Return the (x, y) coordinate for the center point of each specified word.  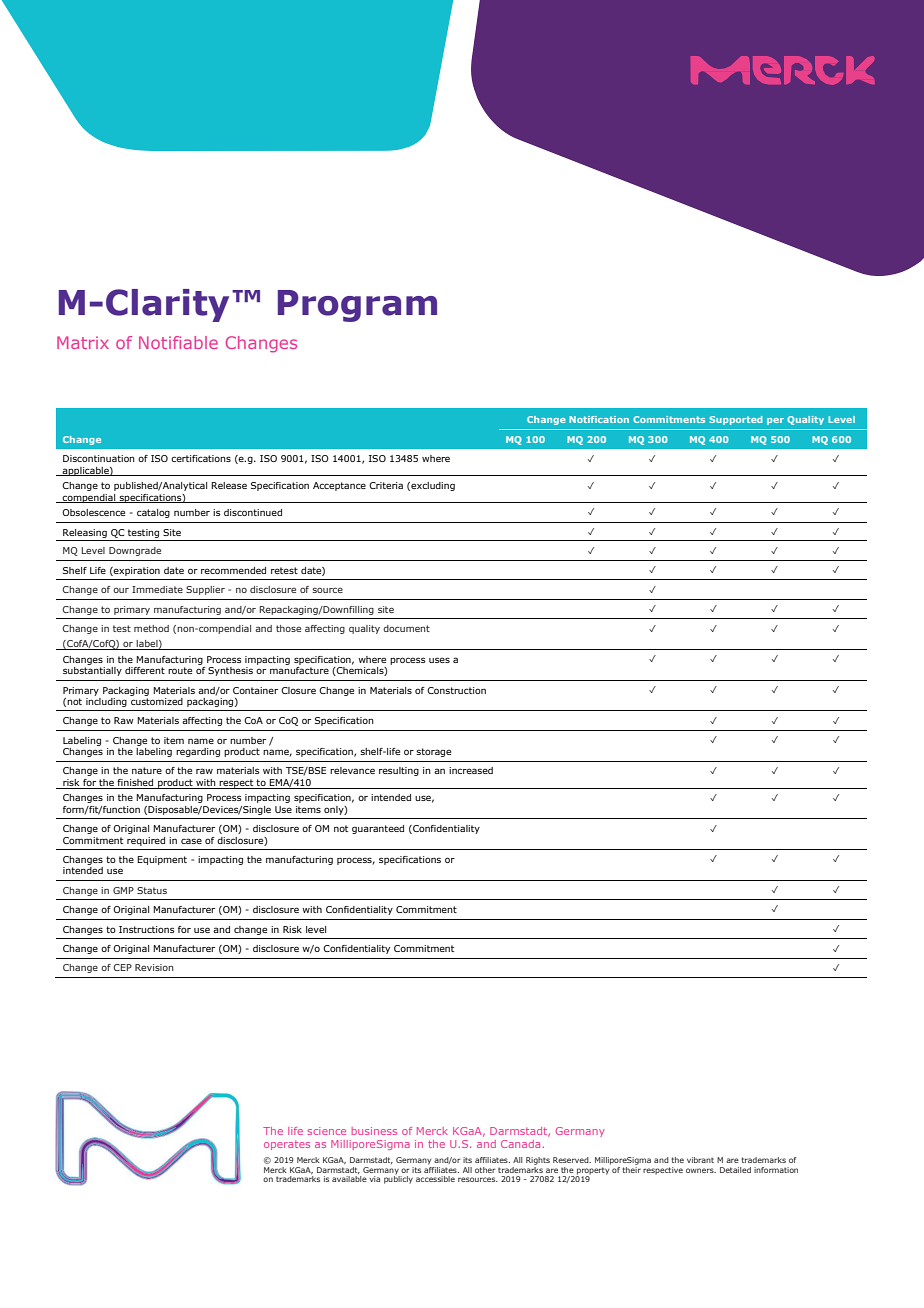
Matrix (83, 342)
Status (152, 890)
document (406, 628)
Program (357, 306)
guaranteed (378, 829)
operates (287, 1145)
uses (439, 660)
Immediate (157, 589)
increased (471, 770)
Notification (599, 419)
